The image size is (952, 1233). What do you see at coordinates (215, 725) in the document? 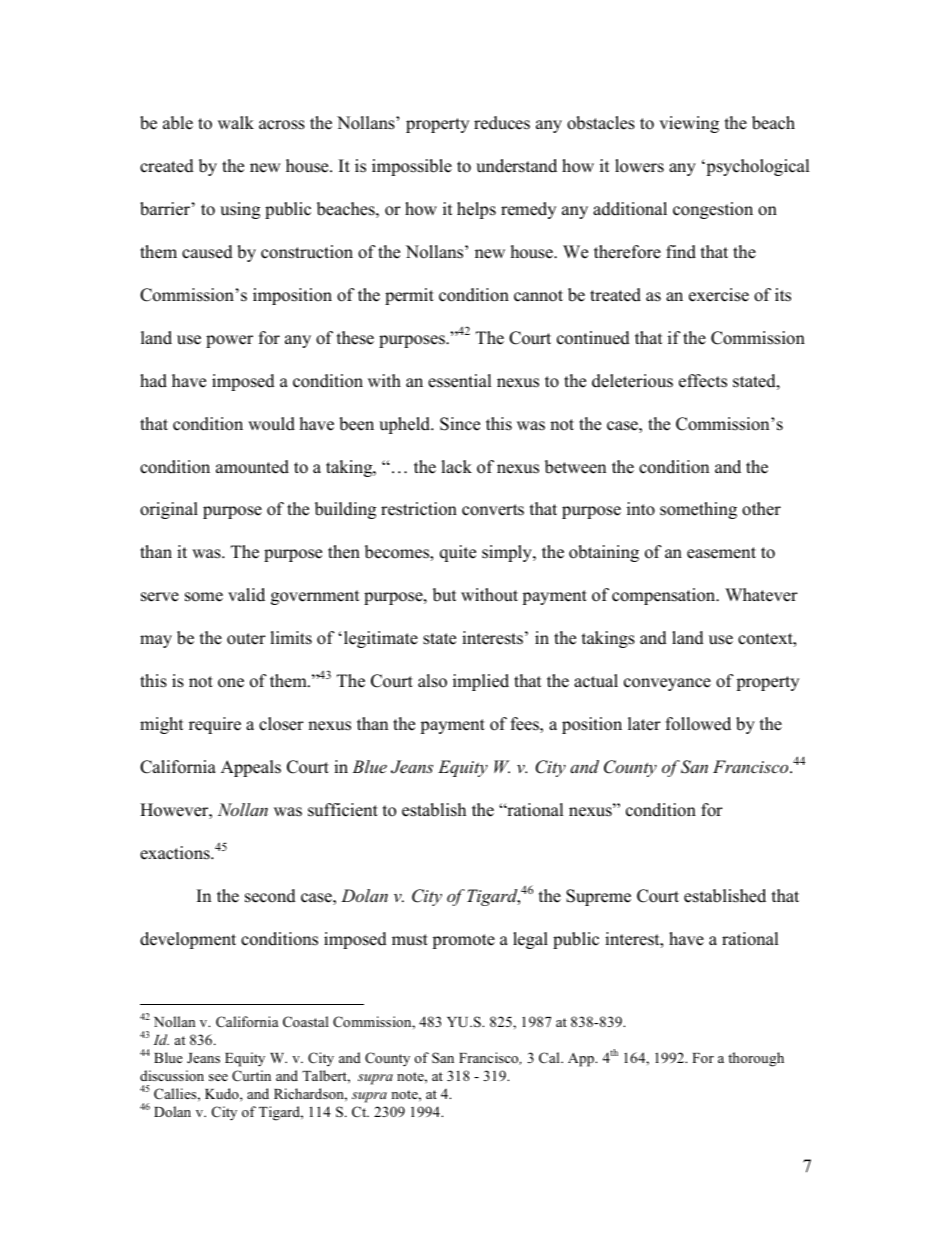
I see `require` at bounding box center [215, 725].
